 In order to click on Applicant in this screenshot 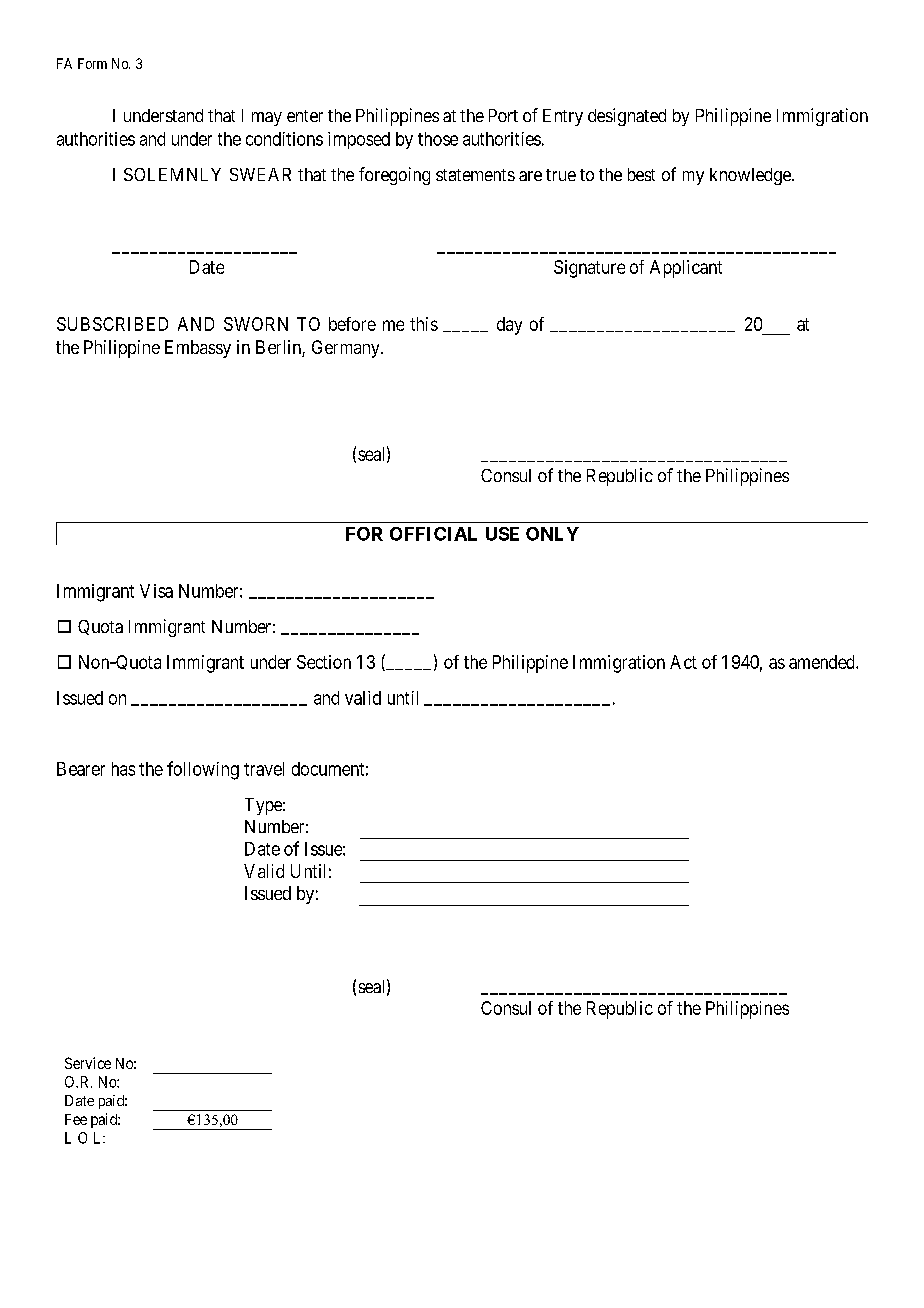, I will do `click(686, 269)`.
